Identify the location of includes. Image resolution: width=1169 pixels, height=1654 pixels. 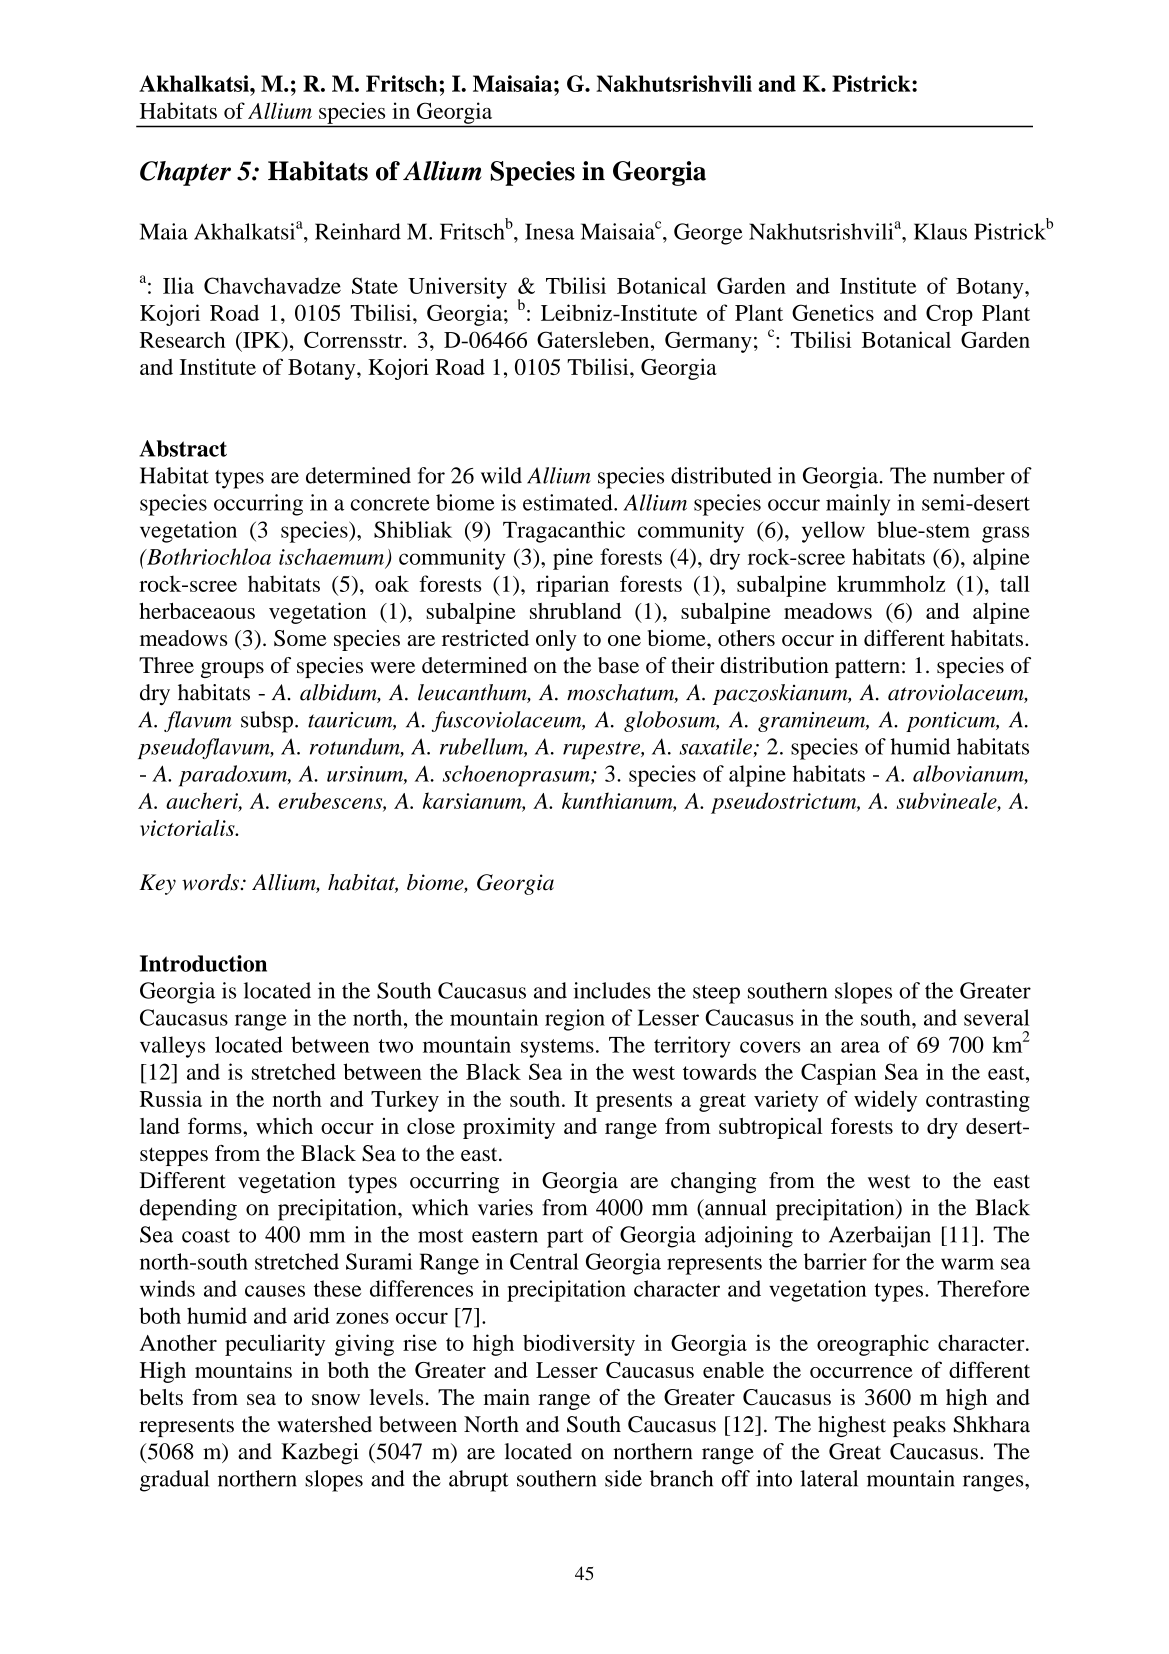
(612, 990).
